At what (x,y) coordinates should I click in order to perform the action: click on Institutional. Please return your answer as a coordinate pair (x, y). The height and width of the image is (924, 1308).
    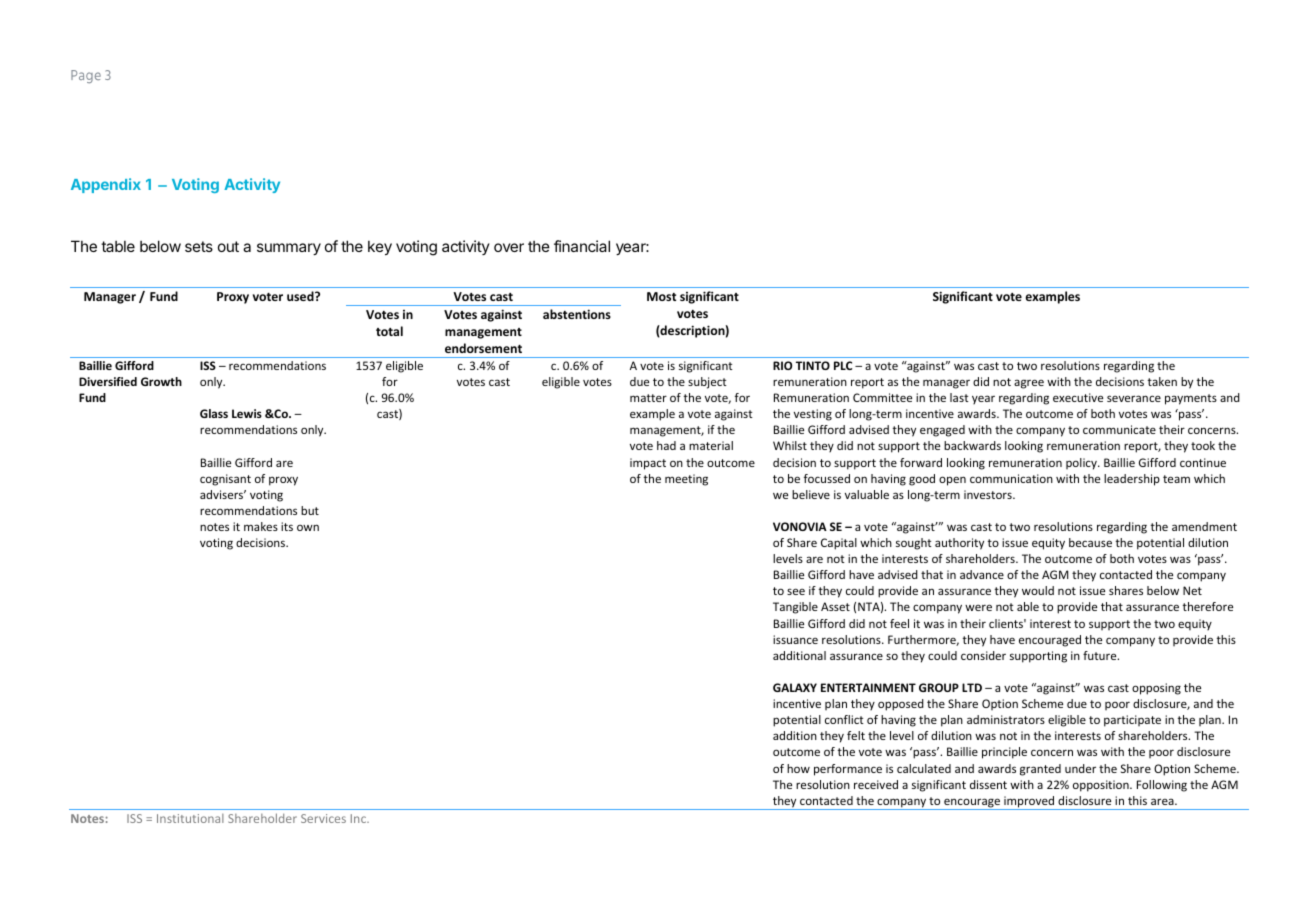
    Looking at the image, I should click on (190, 818).
